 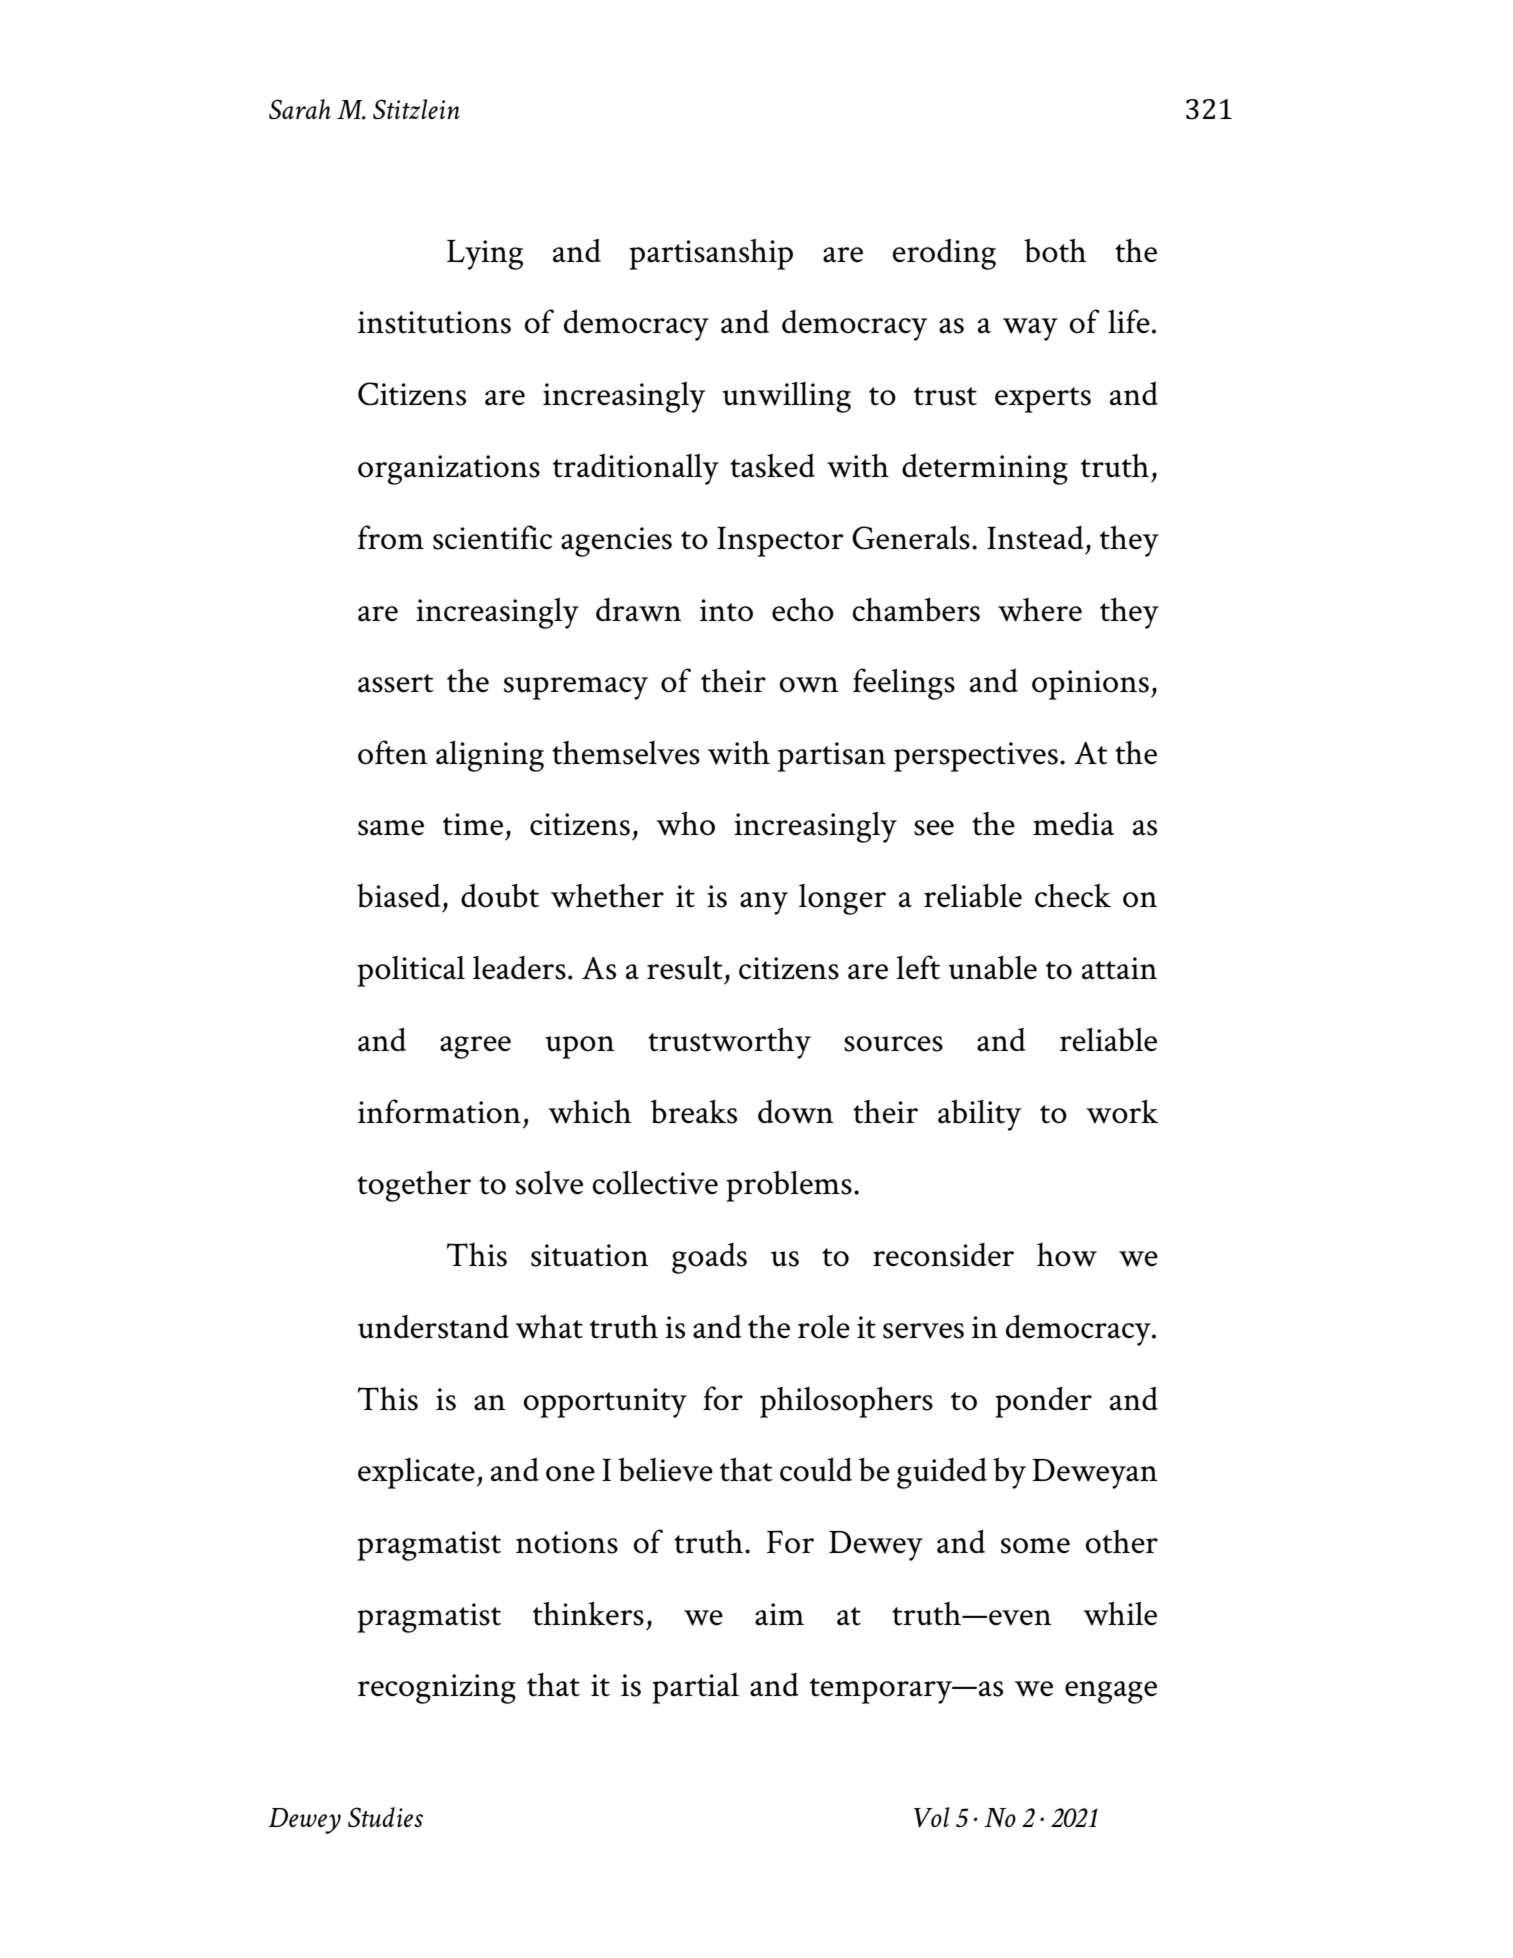 I want to click on unwilling, so click(x=786, y=397).
